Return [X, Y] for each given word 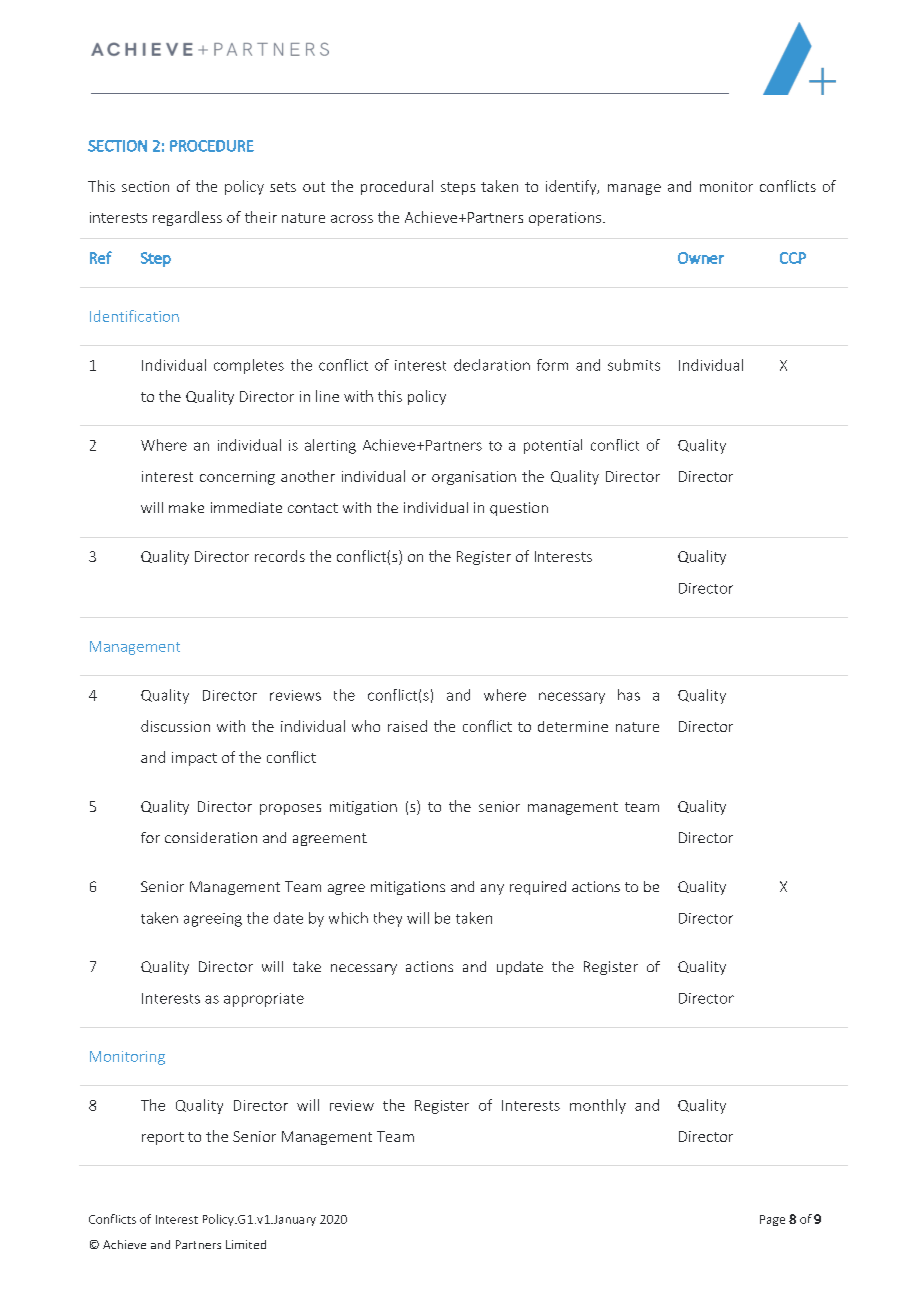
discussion [175, 726]
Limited [246, 1244]
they [388, 919]
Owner [701, 258]
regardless [187, 218]
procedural [397, 187]
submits [634, 365]
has [629, 695]
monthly [598, 1106]
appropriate [264, 1000]
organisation [474, 478]
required [538, 888]
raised [407, 726]
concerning [237, 478]
